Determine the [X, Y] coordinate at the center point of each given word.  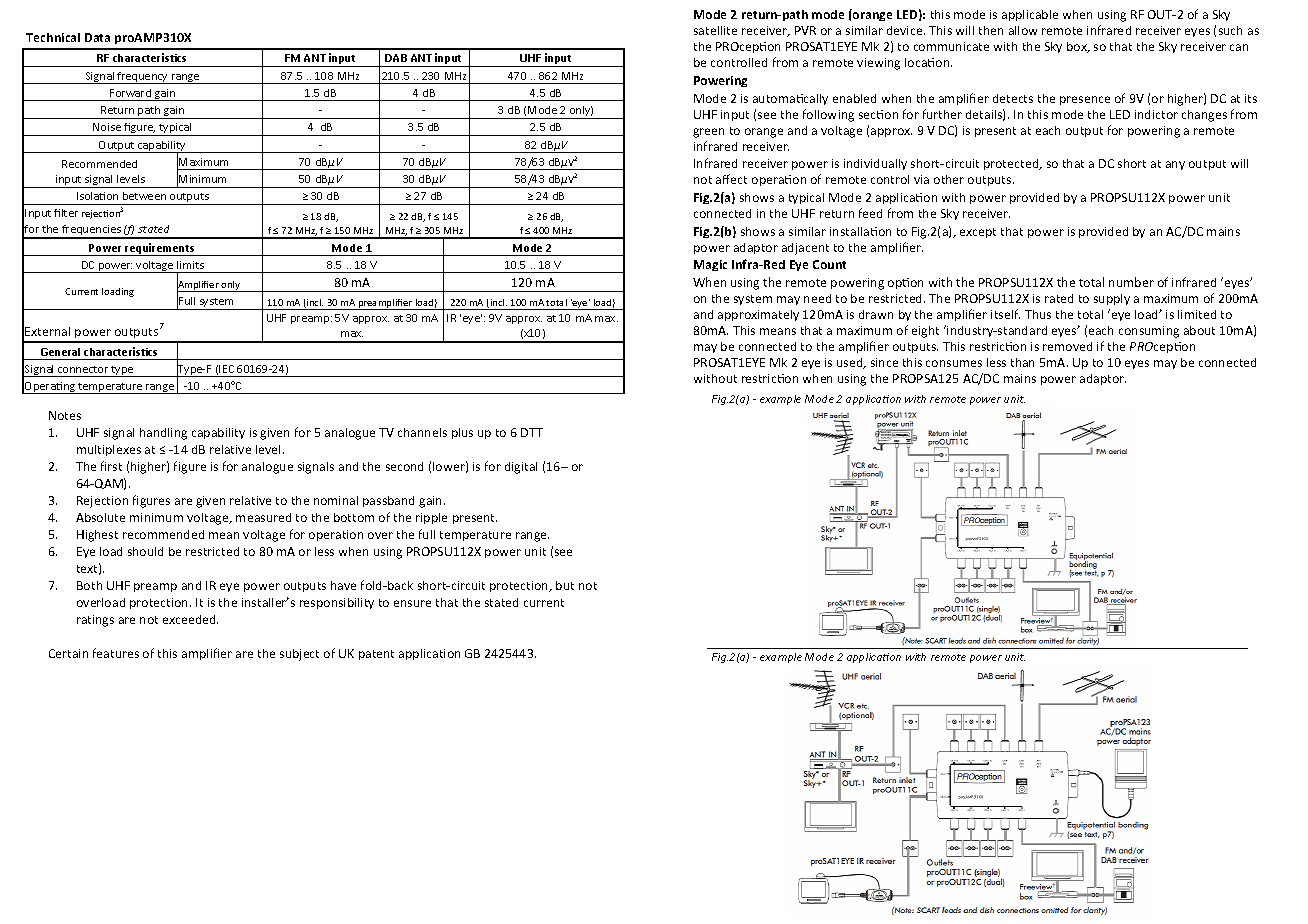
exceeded [190, 619]
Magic [710, 265]
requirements [161, 249]
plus [462, 433]
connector [83, 369]
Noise [107, 127]
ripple [431, 518]
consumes [954, 363]
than [1022, 362]
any [1175, 165]
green [708, 133]
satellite [715, 30]
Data [97, 37]
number [1131, 282]
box [1078, 47]
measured [263, 517]
